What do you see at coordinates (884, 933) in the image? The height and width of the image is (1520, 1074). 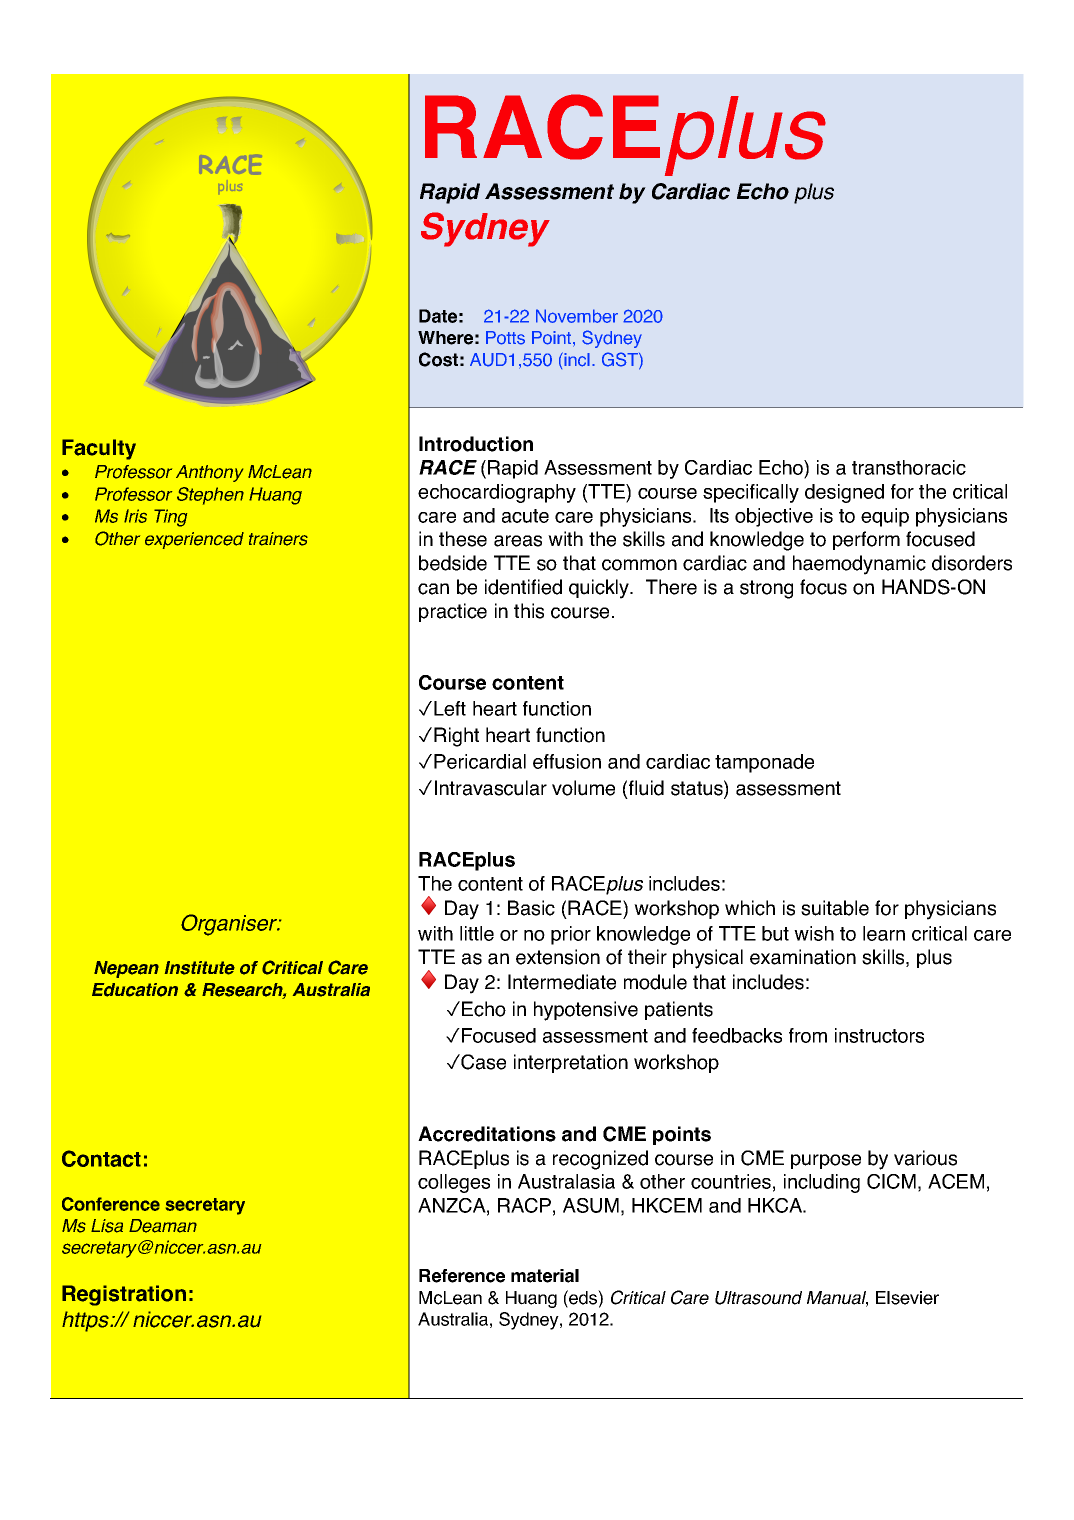 I see `learn` at bounding box center [884, 933].
